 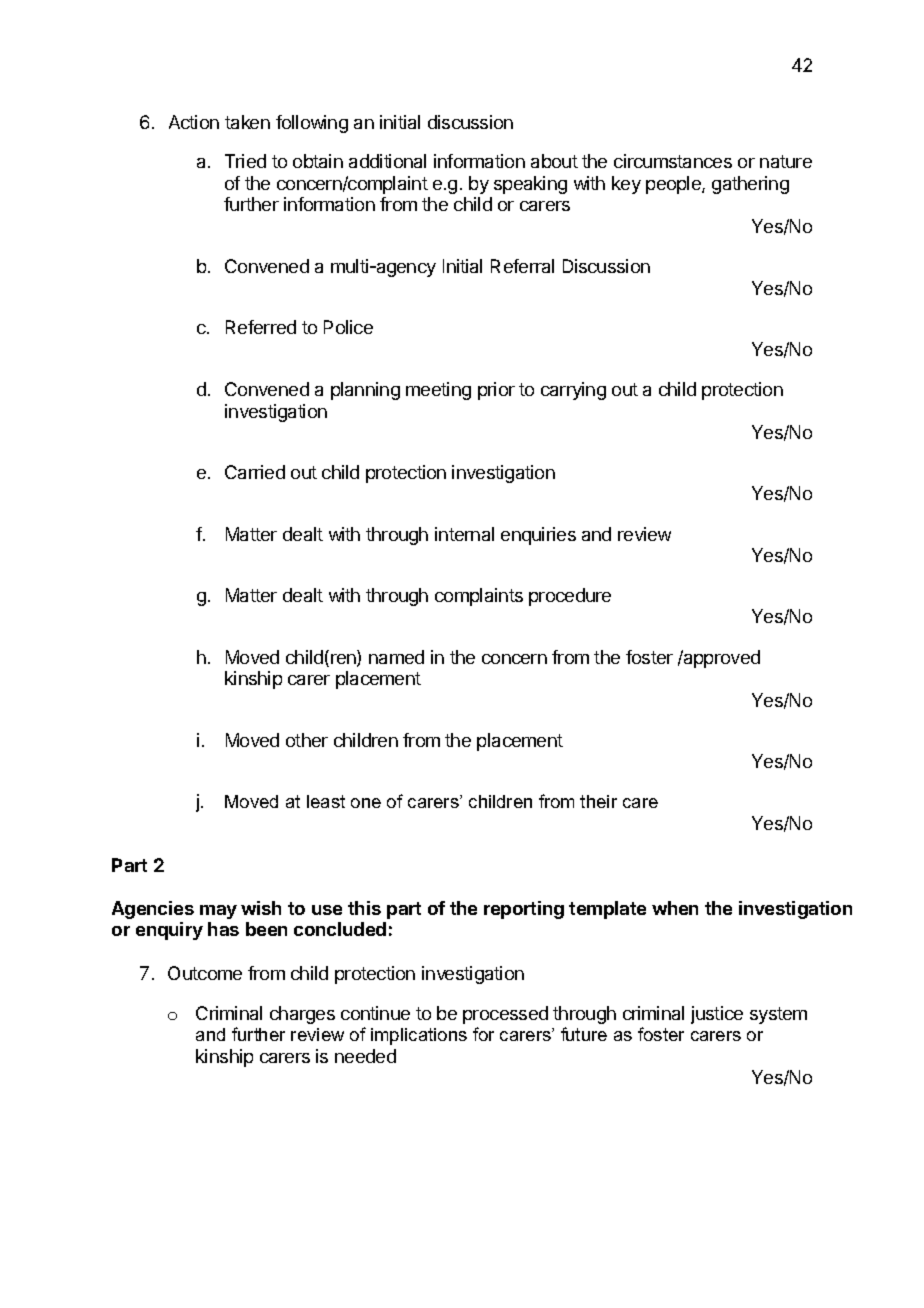 What do you see at coordinates (307, 740) in the screenshot?
I see `other` at bounding box center [307, 740].
